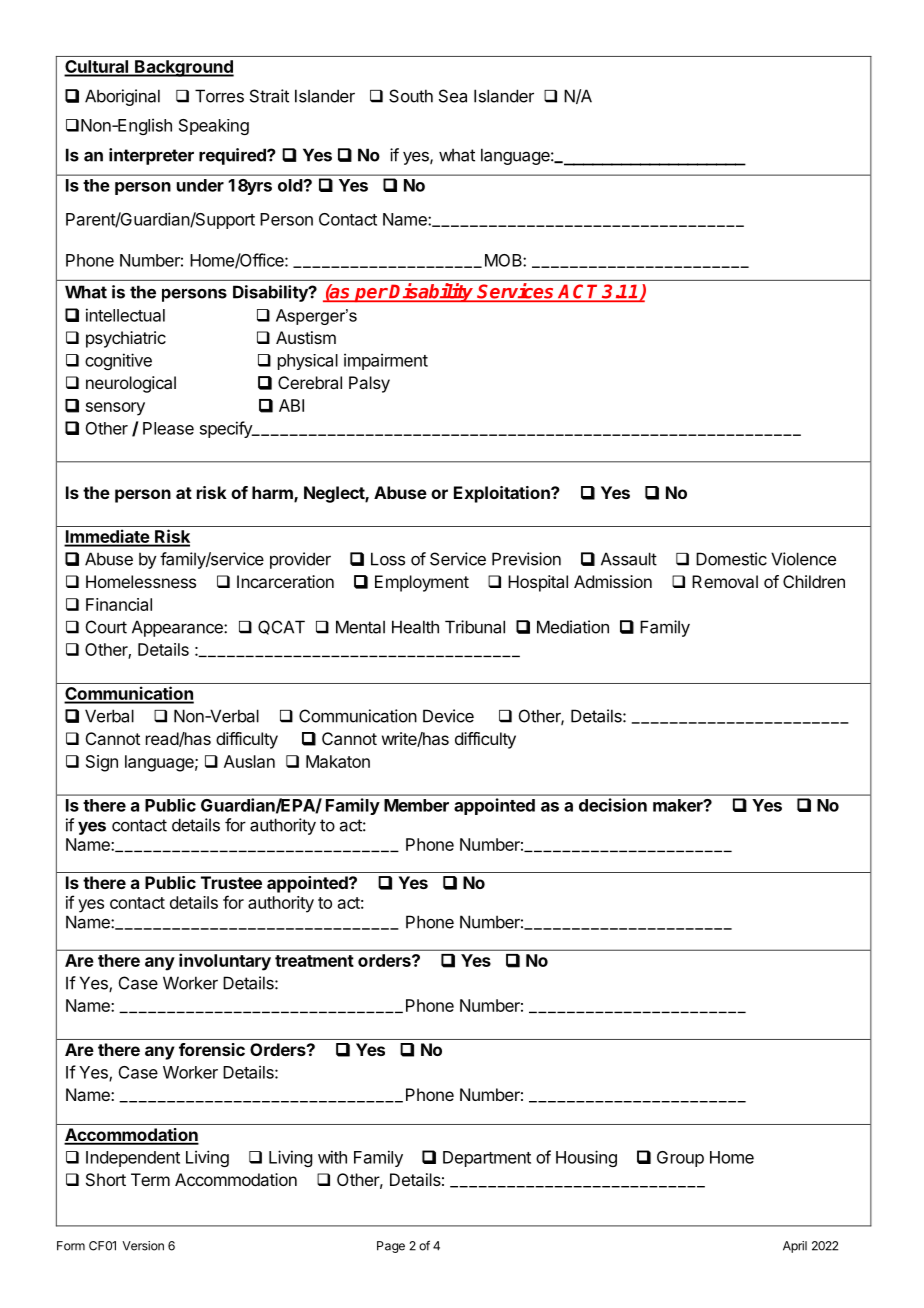 This image has height=1308, width=924. What do you see at coordinates (453, 96) in the image?
I see `Sea` at bounding box center [453, 96].
